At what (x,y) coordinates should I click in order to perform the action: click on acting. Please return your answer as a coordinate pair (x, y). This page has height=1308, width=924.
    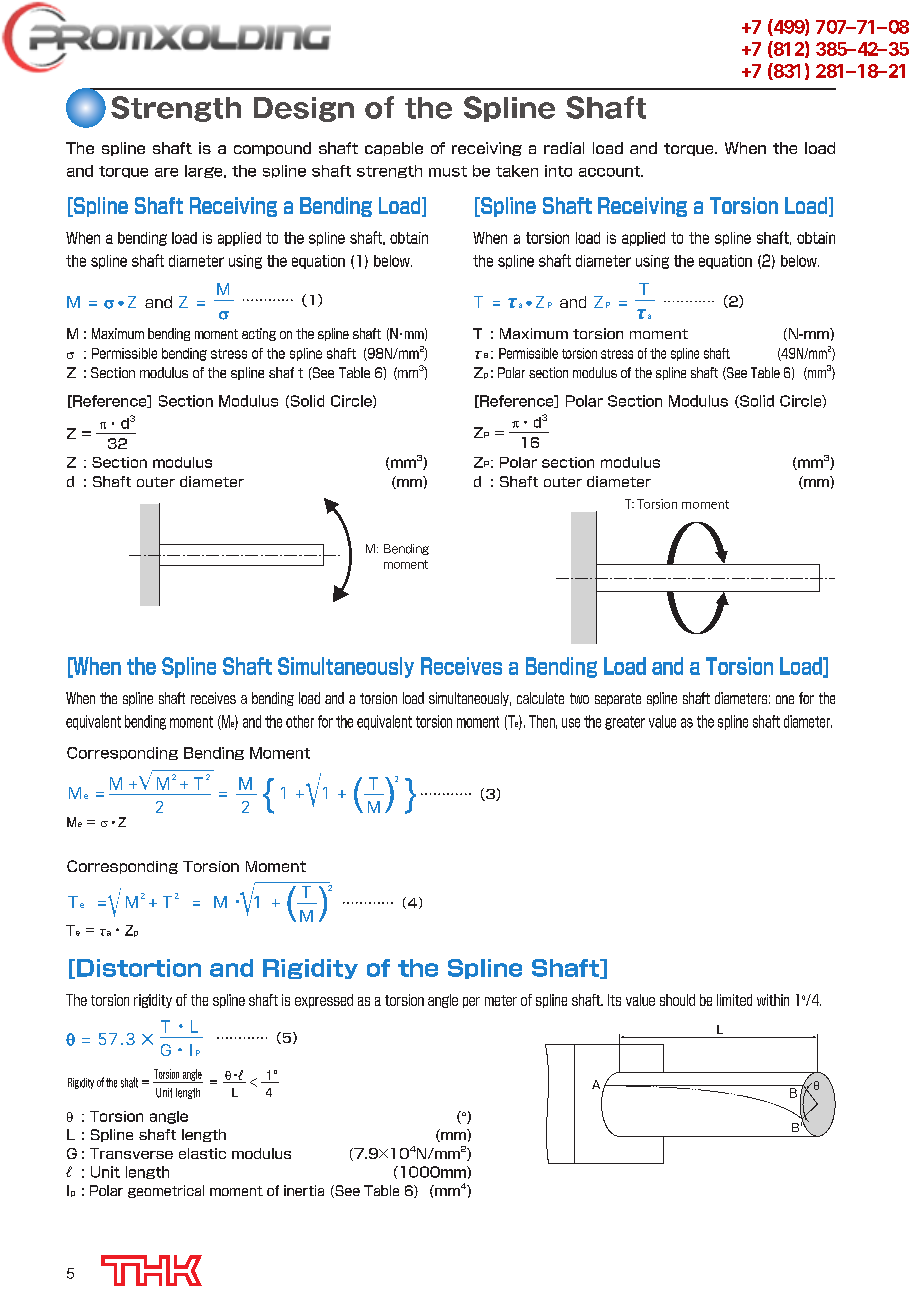
    Looking at the image, I should click on (259, 334).
